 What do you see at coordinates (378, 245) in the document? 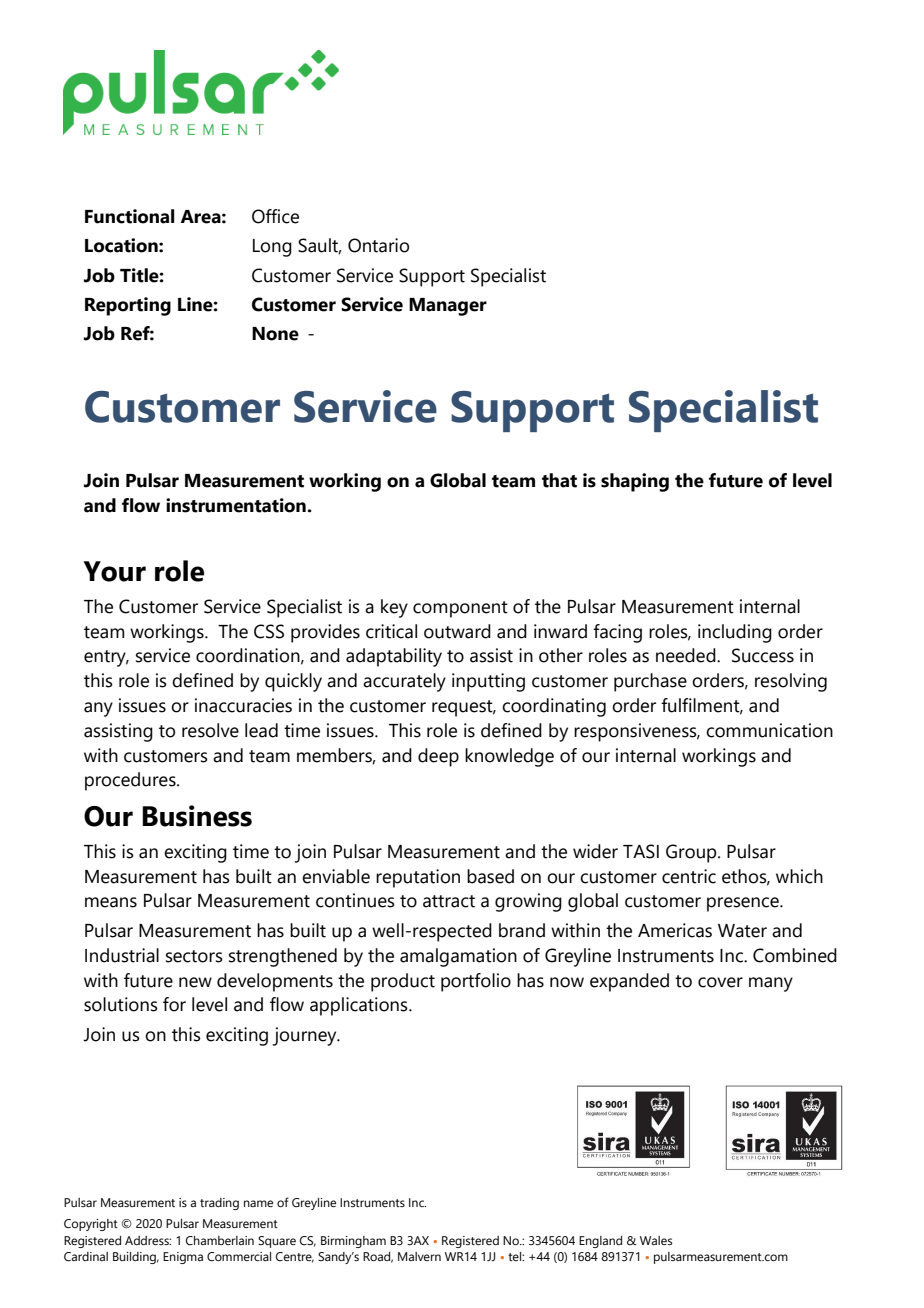
I see `Ontario` at bounding box center [378, 245].
